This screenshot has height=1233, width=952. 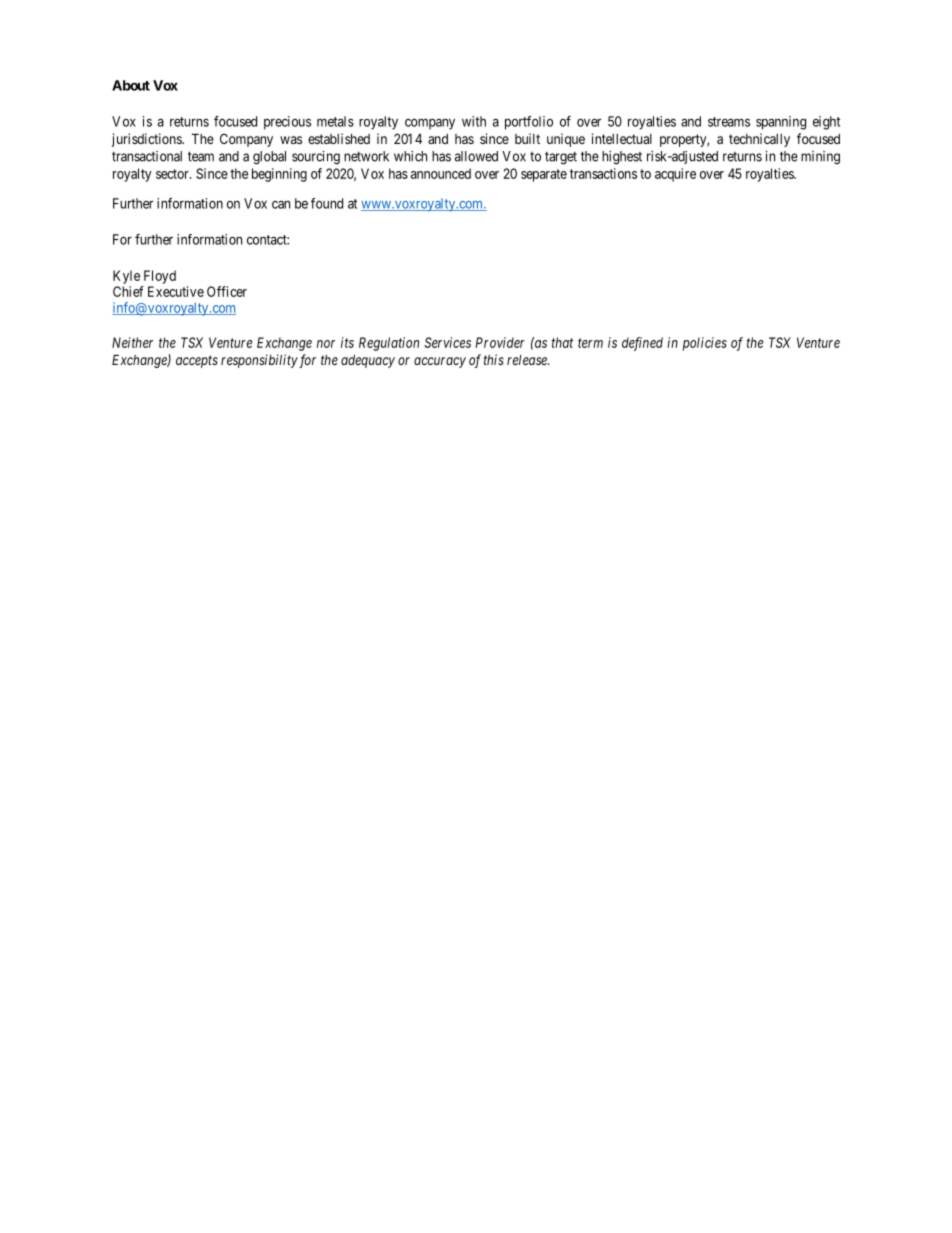 I want to click on with, so click(x=474, y=121).
